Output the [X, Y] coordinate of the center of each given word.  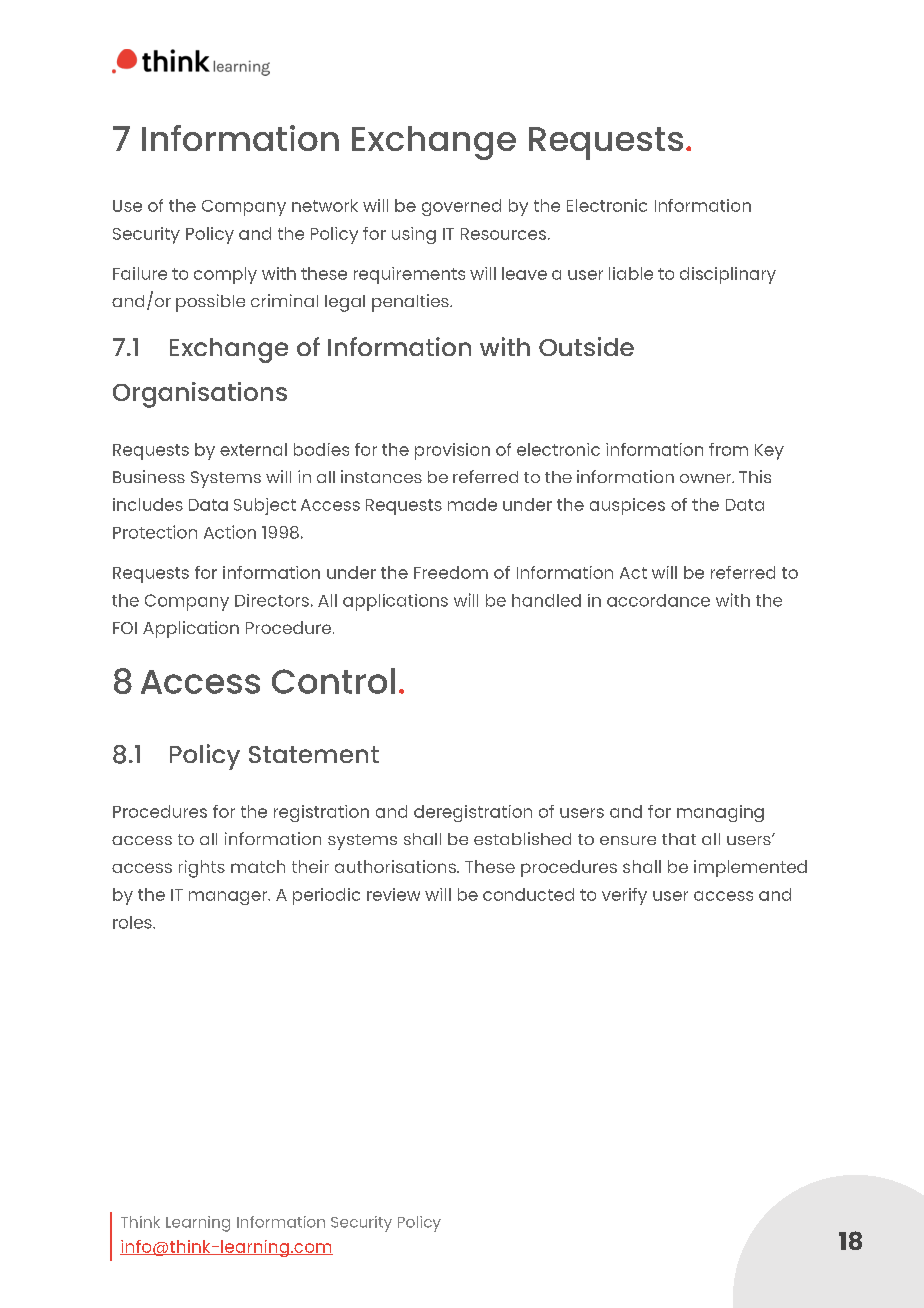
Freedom [451, 572]
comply [225, 275]
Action [230, 532]
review [393, 894]
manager [229, 898]
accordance [658, 600]
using [414, 235]
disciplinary [728, 275]
